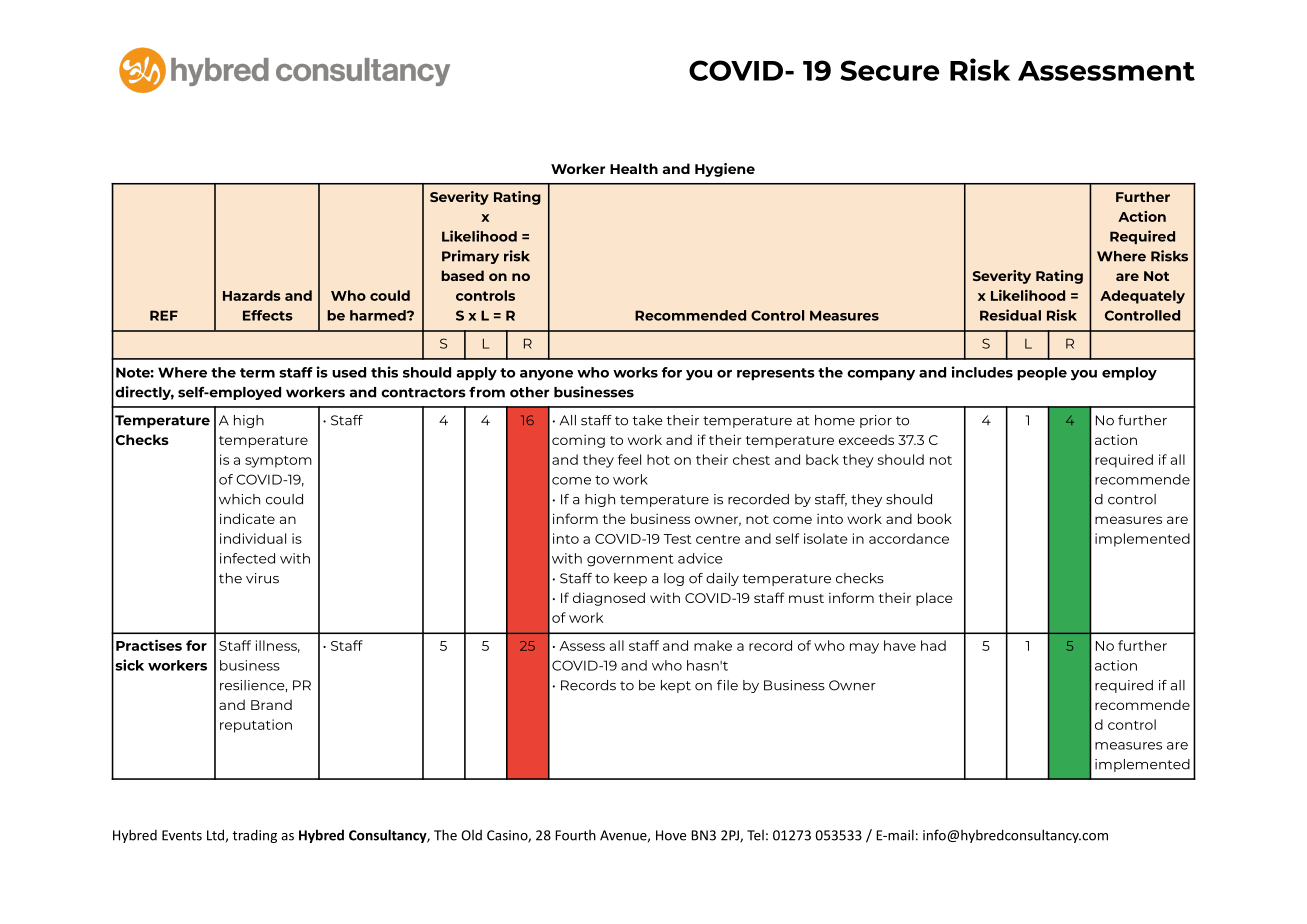  What do you see at coordinates (546, 375) in the image?
I see `anyone` at bounding box center [546, 375].
